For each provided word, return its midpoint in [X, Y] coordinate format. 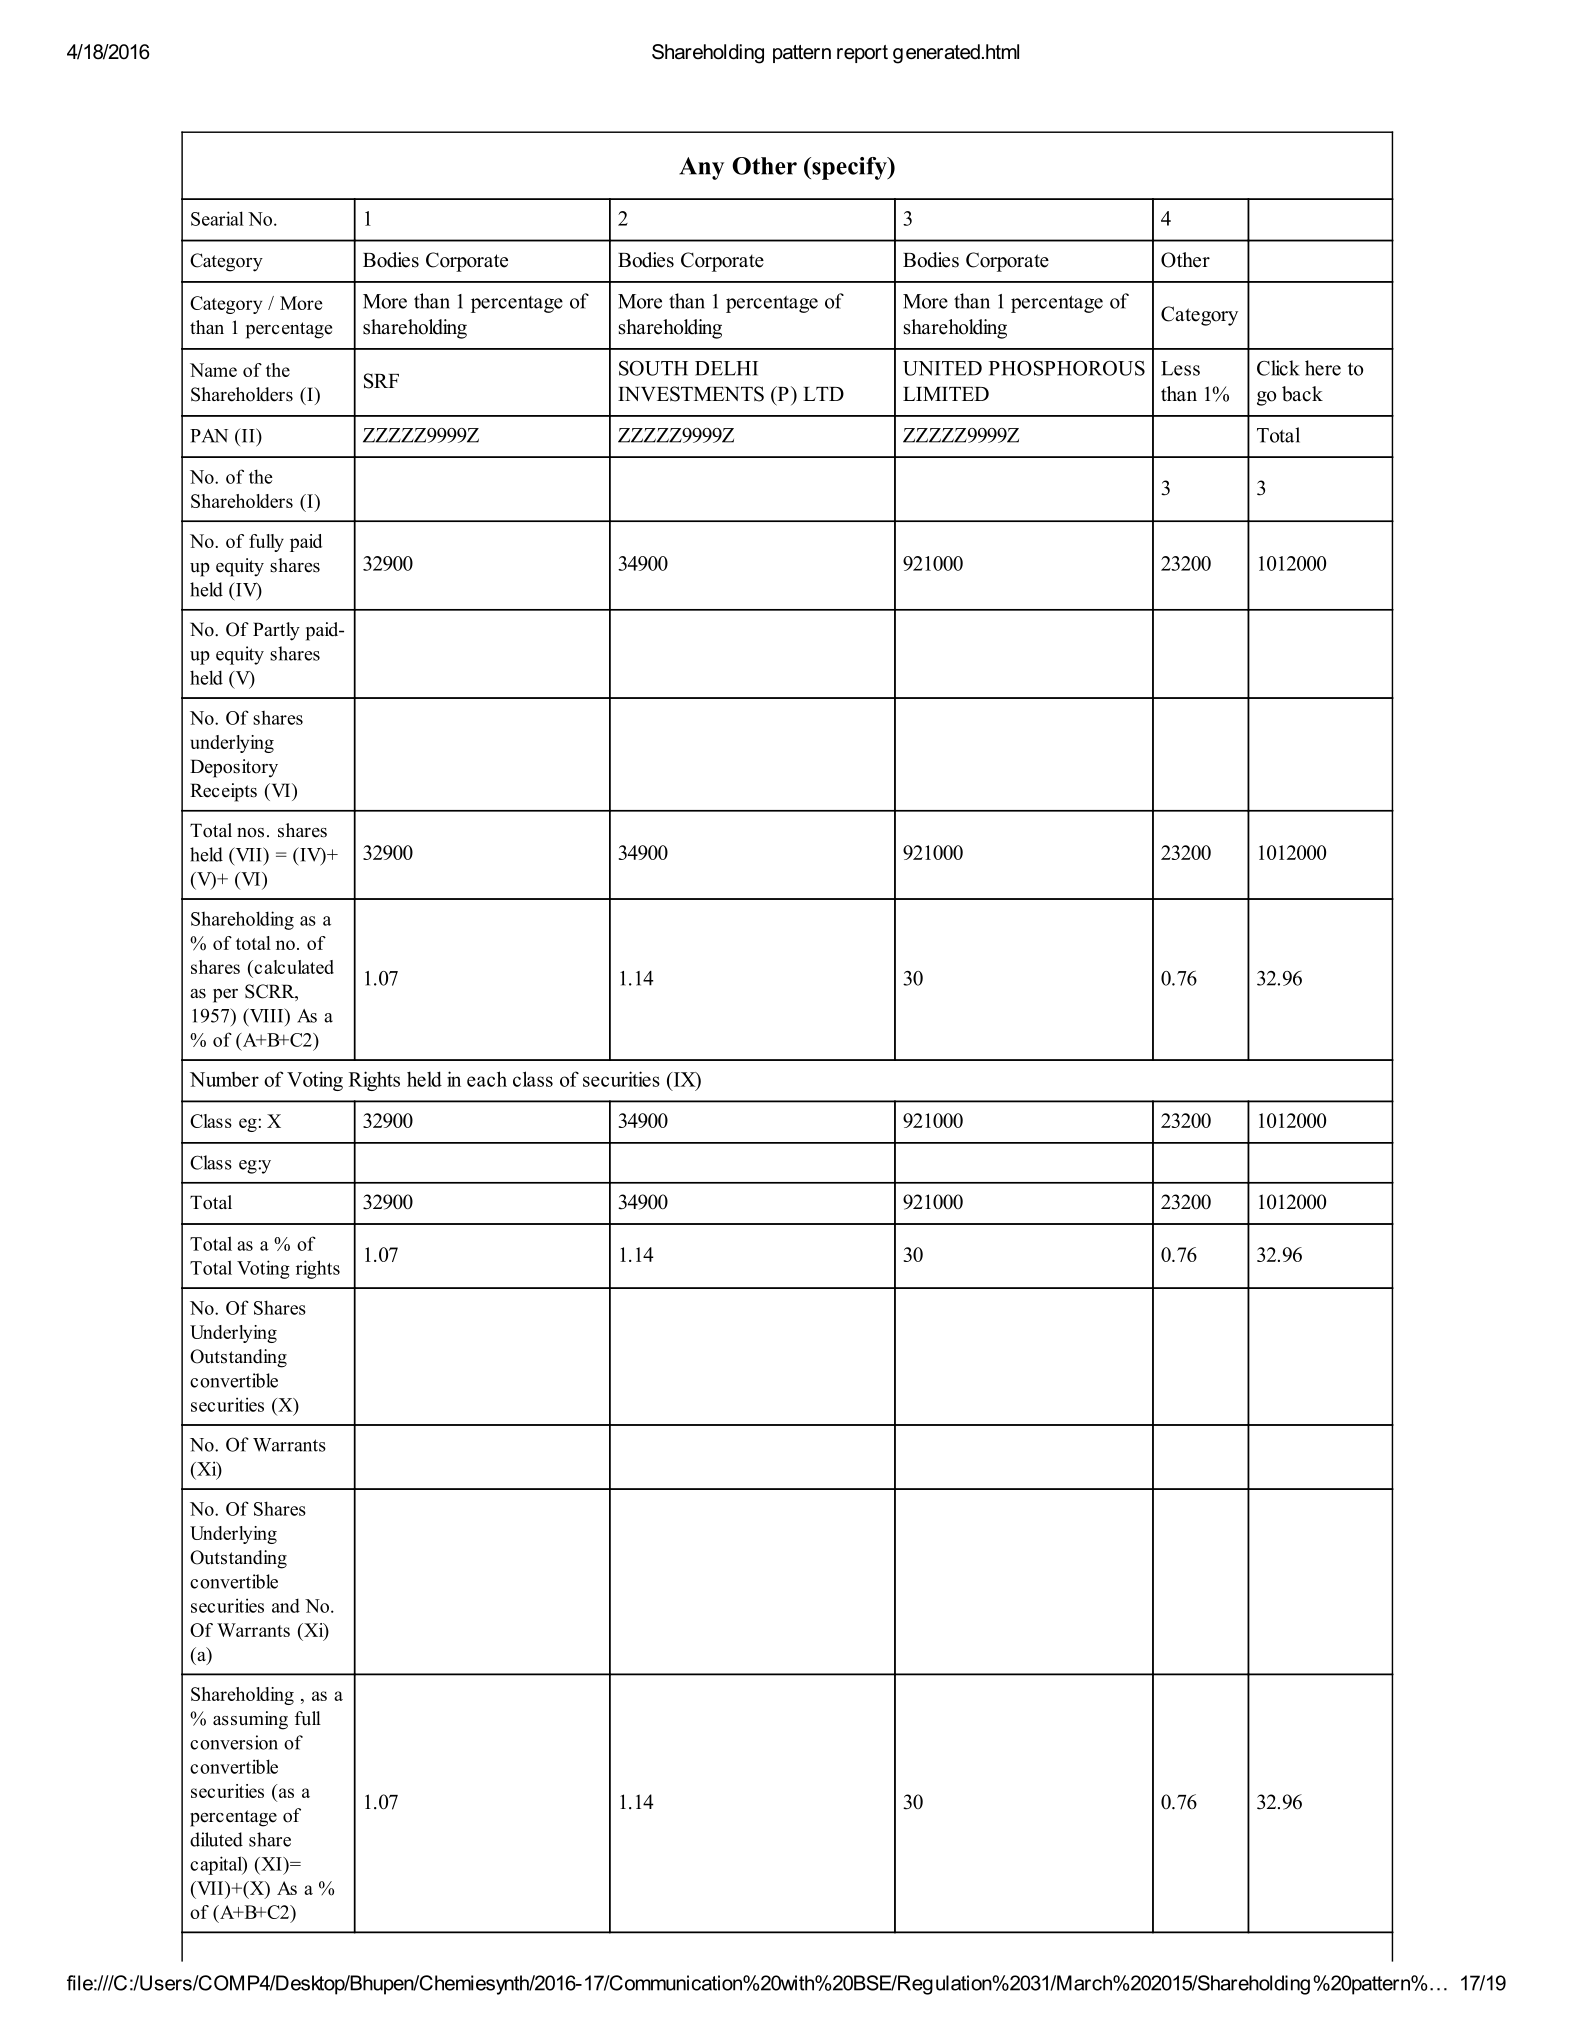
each [487, 1079]
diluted [216, 1839]
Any [701, 168]
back [1302, 394]
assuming [250, 1720]
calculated [293, 967]
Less [1180, 368]
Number [224, 1079]
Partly [276, 631]
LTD [823, 394]
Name [213, 370]
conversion [234, 1742]
